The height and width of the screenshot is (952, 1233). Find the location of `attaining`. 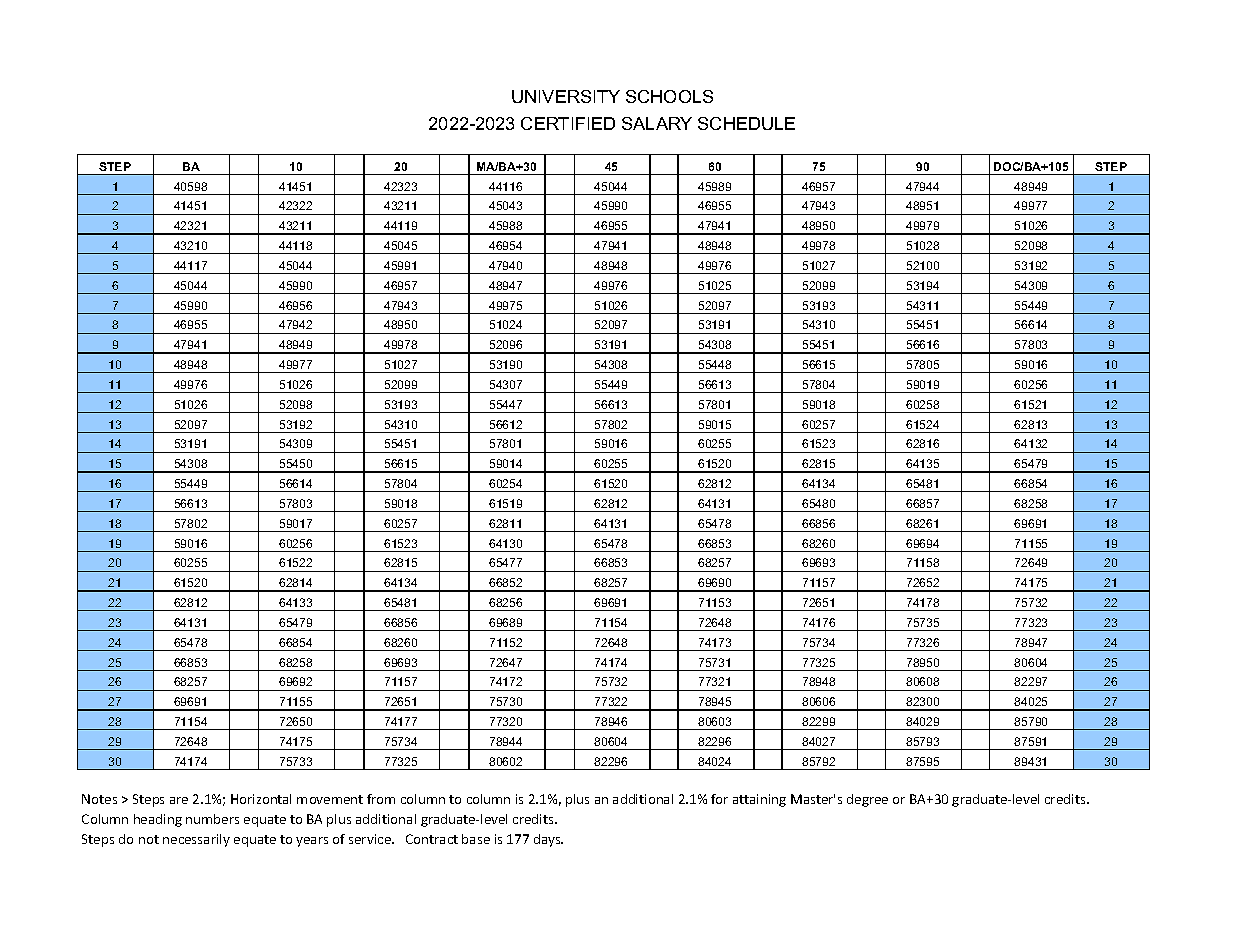

attaining is located at coordinates (759, 800).
